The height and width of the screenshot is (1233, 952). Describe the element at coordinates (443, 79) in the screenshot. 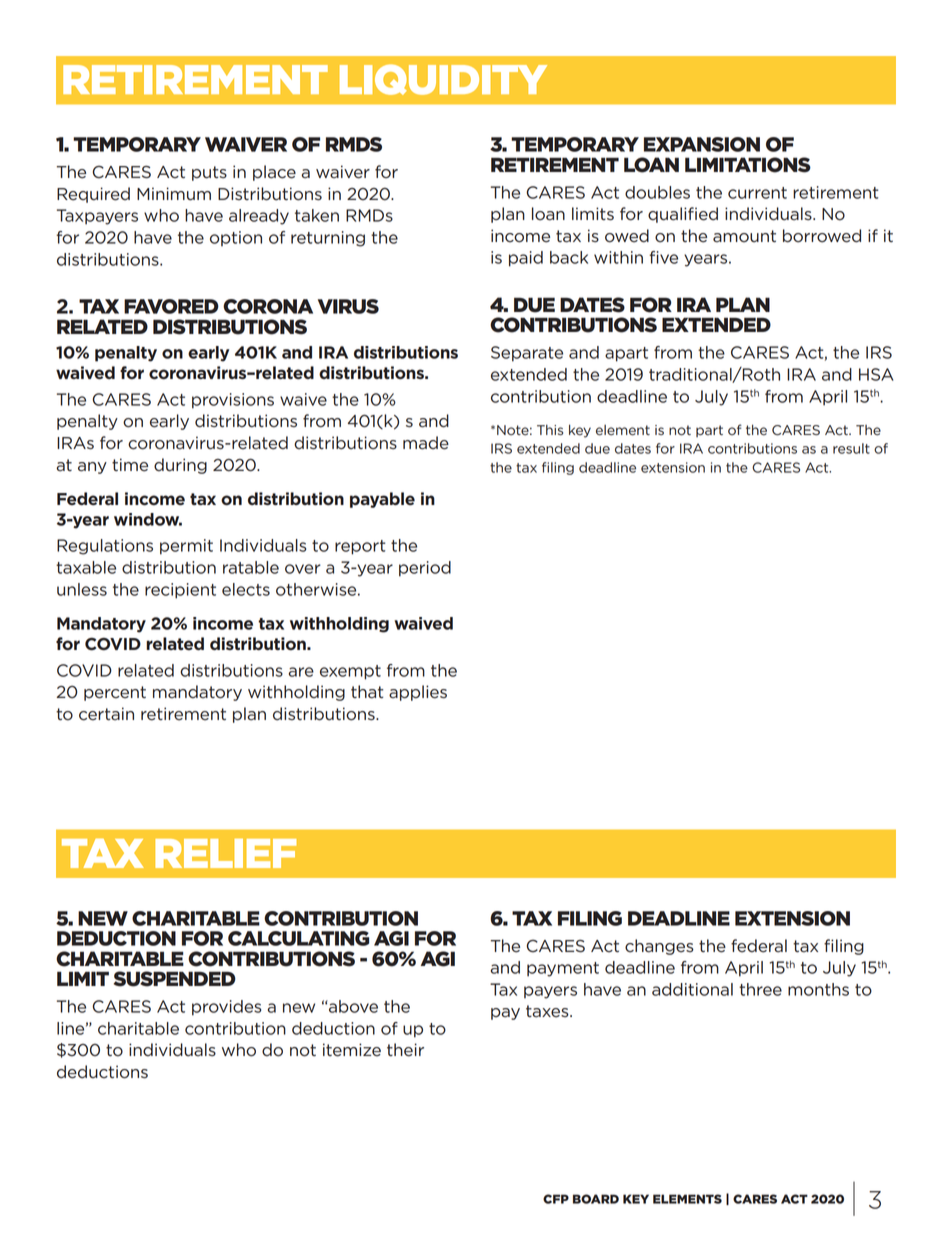

I see `LIQUIDITY` at that location.
